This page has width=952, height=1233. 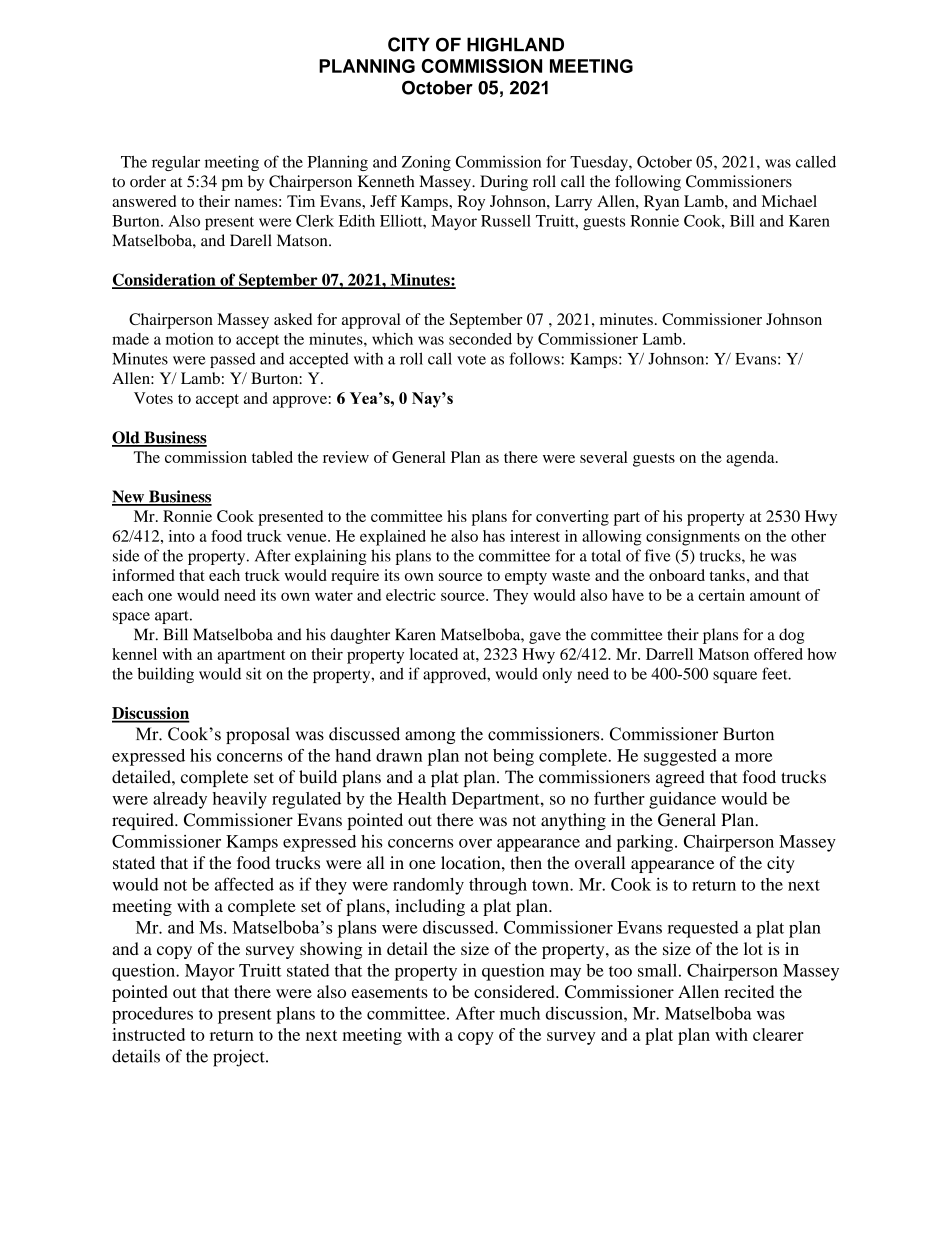 I want to click on into, so click(x=182, y=536).
